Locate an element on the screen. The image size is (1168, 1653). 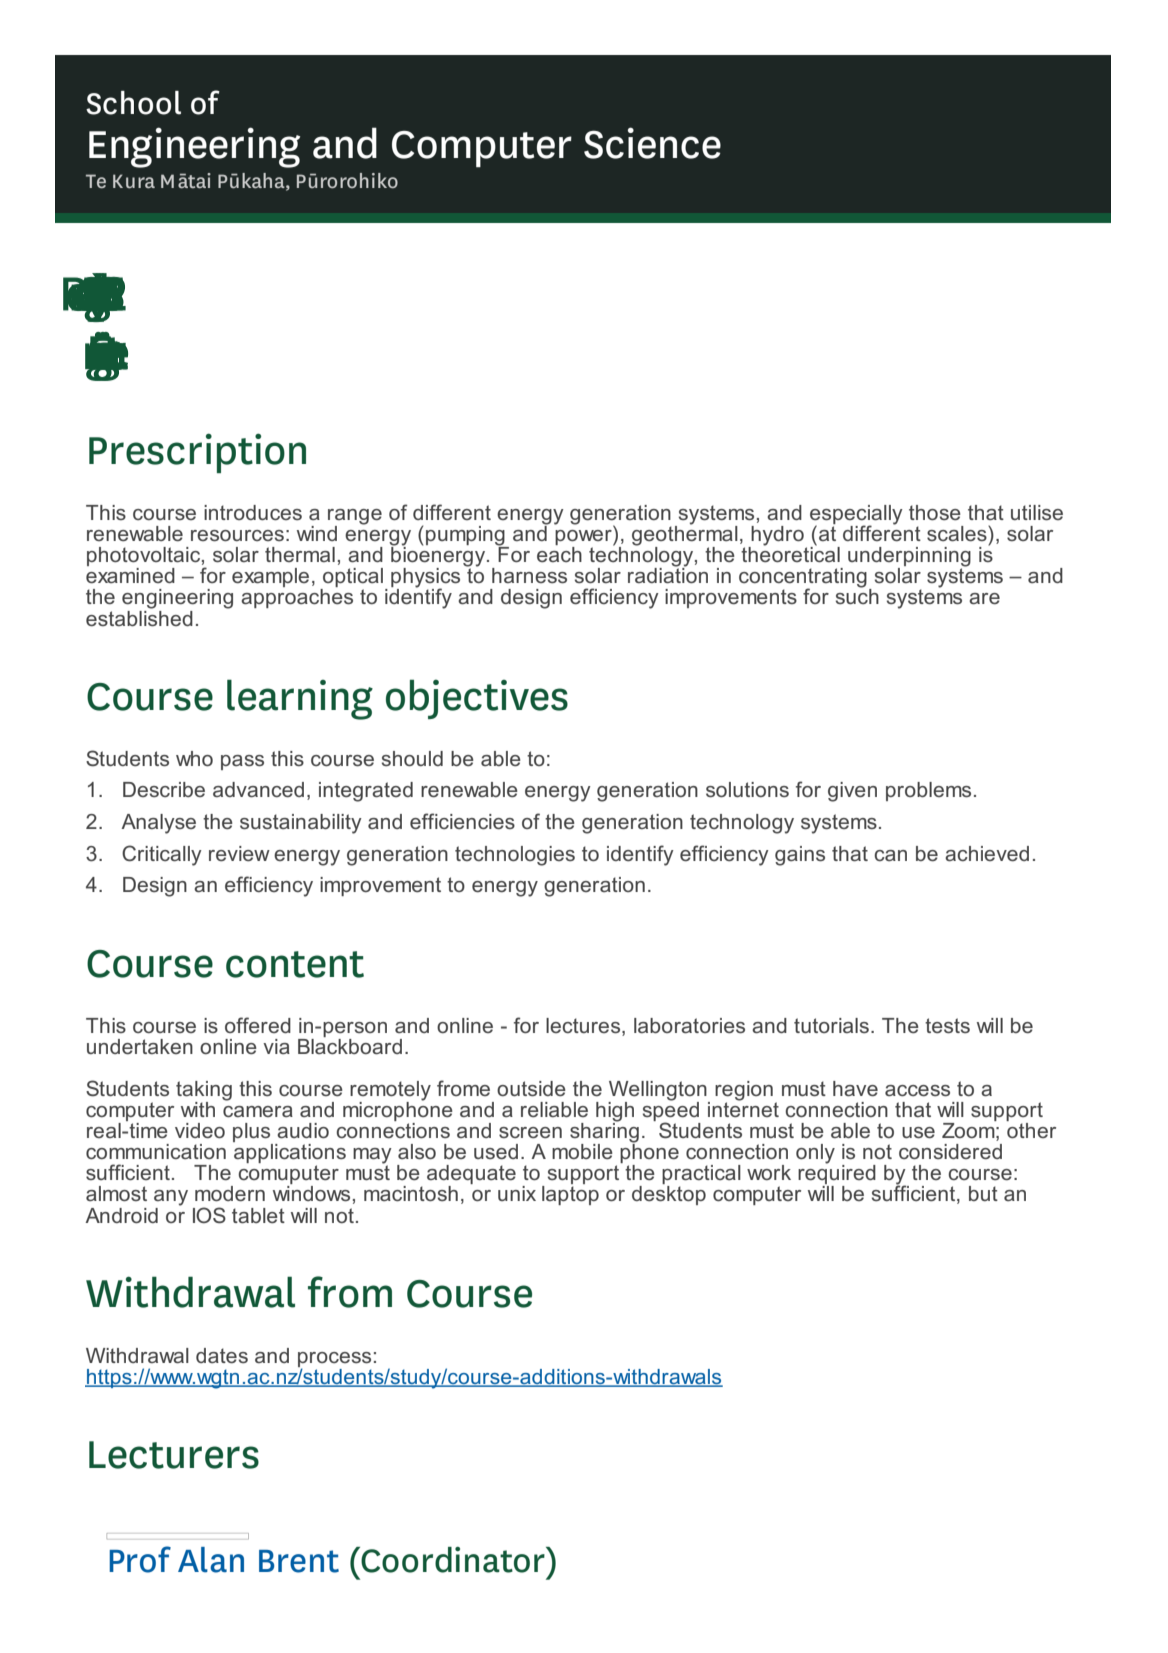
Coordinator is located at coordinates (453, 1560).
